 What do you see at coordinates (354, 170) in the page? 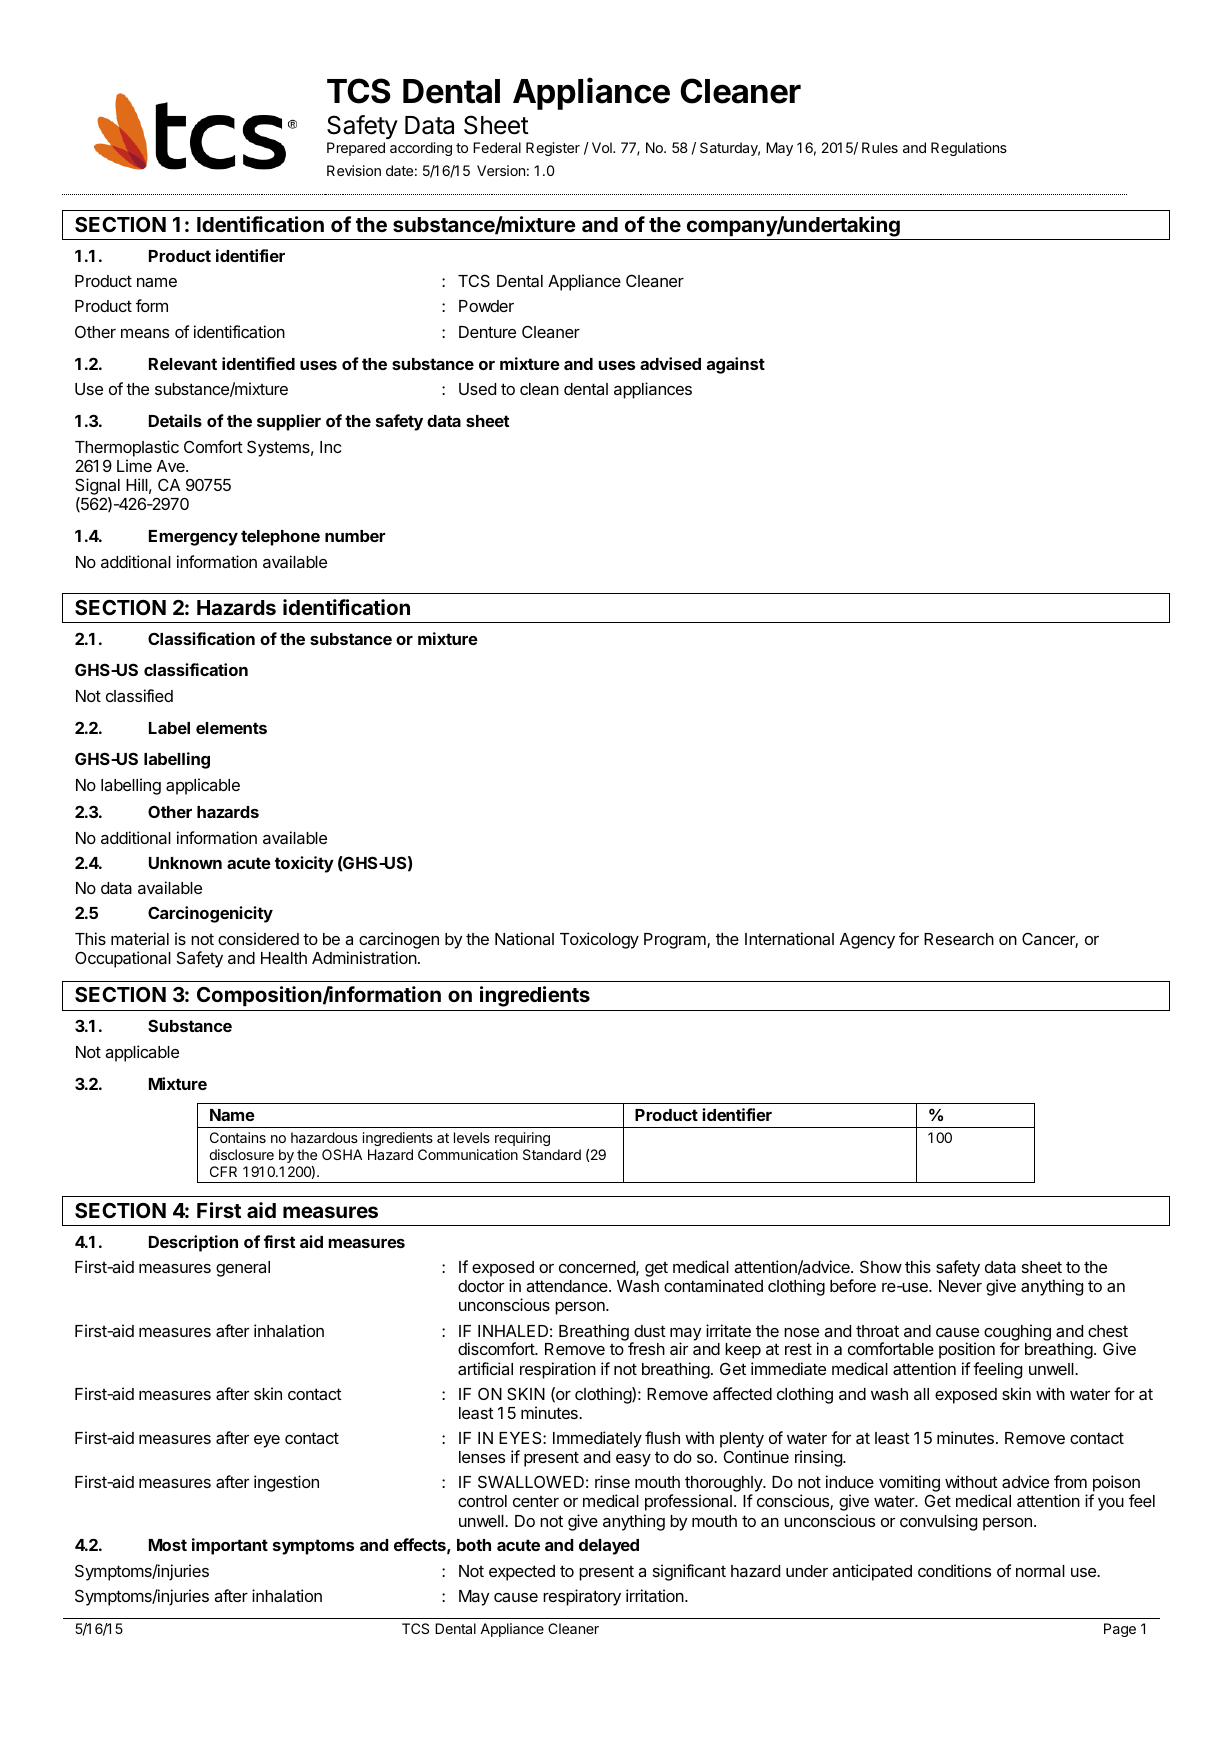
I see `Revision` at bounding box center [354, 170].
